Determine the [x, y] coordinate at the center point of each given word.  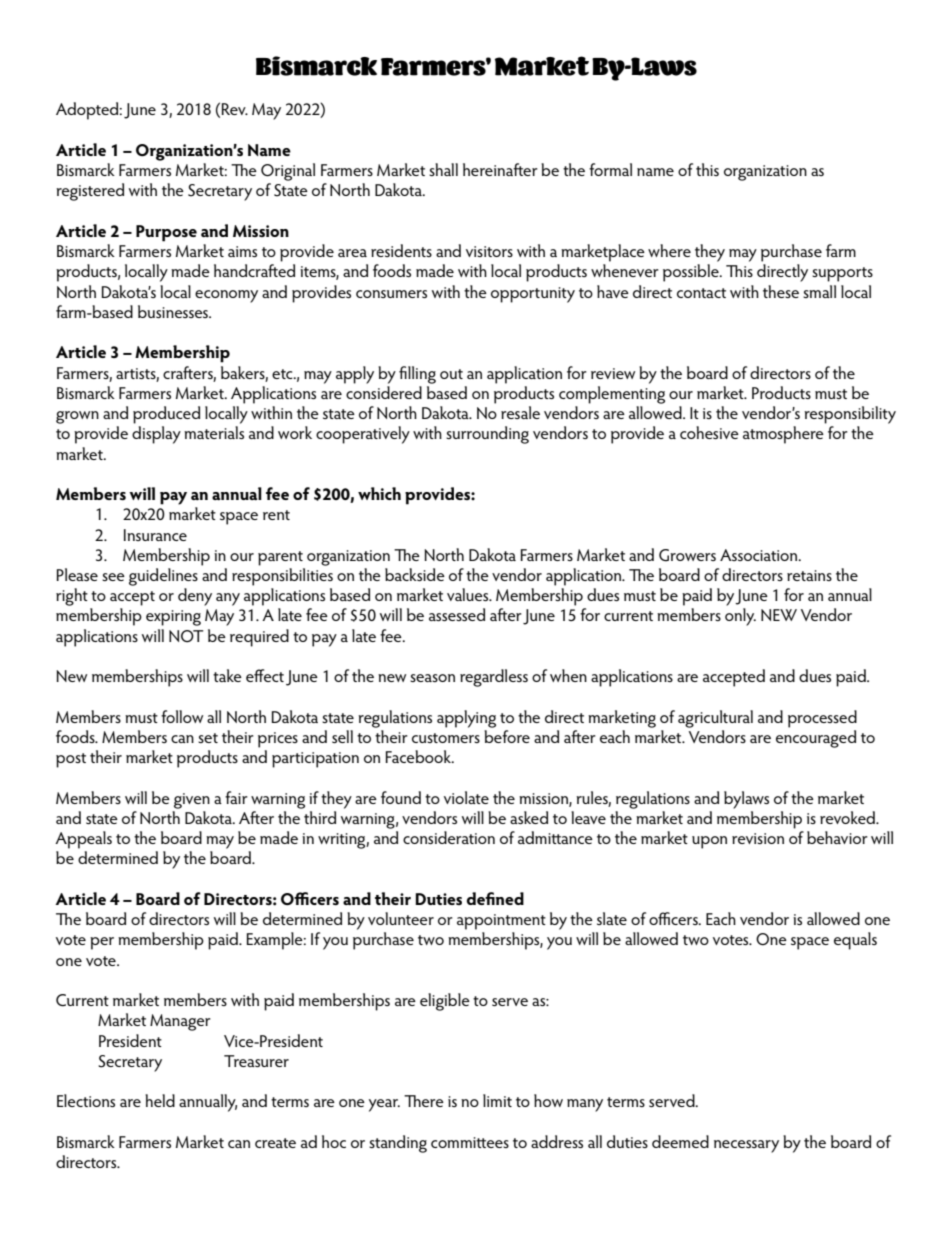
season [432, 678]
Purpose [166, 233]
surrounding [487, 435]
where [669, 250]
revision [758, 838]
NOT [186, 636]
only [740, 617]
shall [443, 169]
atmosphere [783, 435]
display [156, 435]
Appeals [83, 840]
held [160, 1100]
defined [495, 898]
